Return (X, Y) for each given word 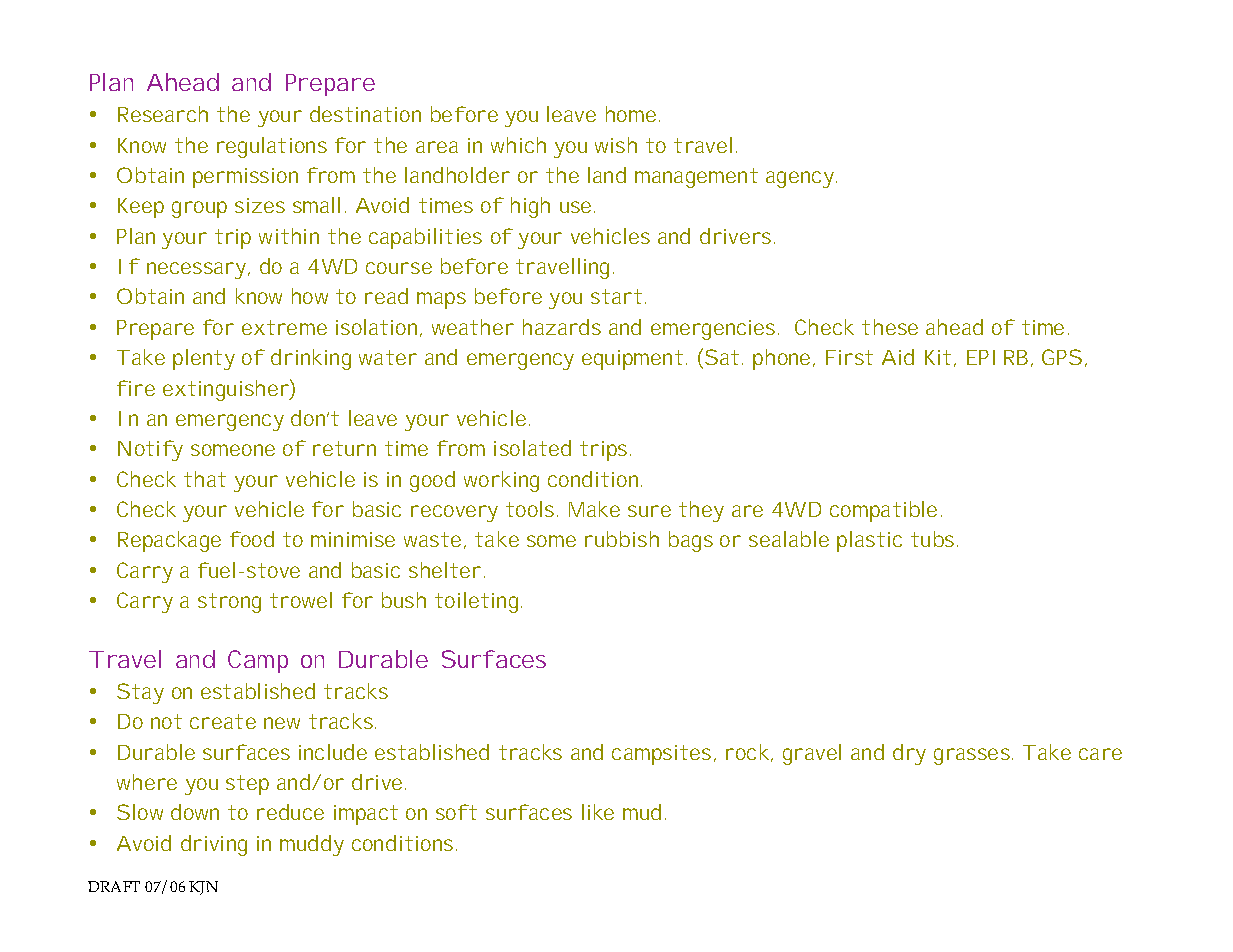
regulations (272, 147)
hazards (562, 327)
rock (749, 753)
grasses (973, 756)
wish (616, 145)
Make (594, 509)
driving (214, 845)
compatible (883, 511)
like (598, 812)
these (890, 327)
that (205, 479)
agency (801, 179)
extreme (284, 327)
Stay (140, 693)
